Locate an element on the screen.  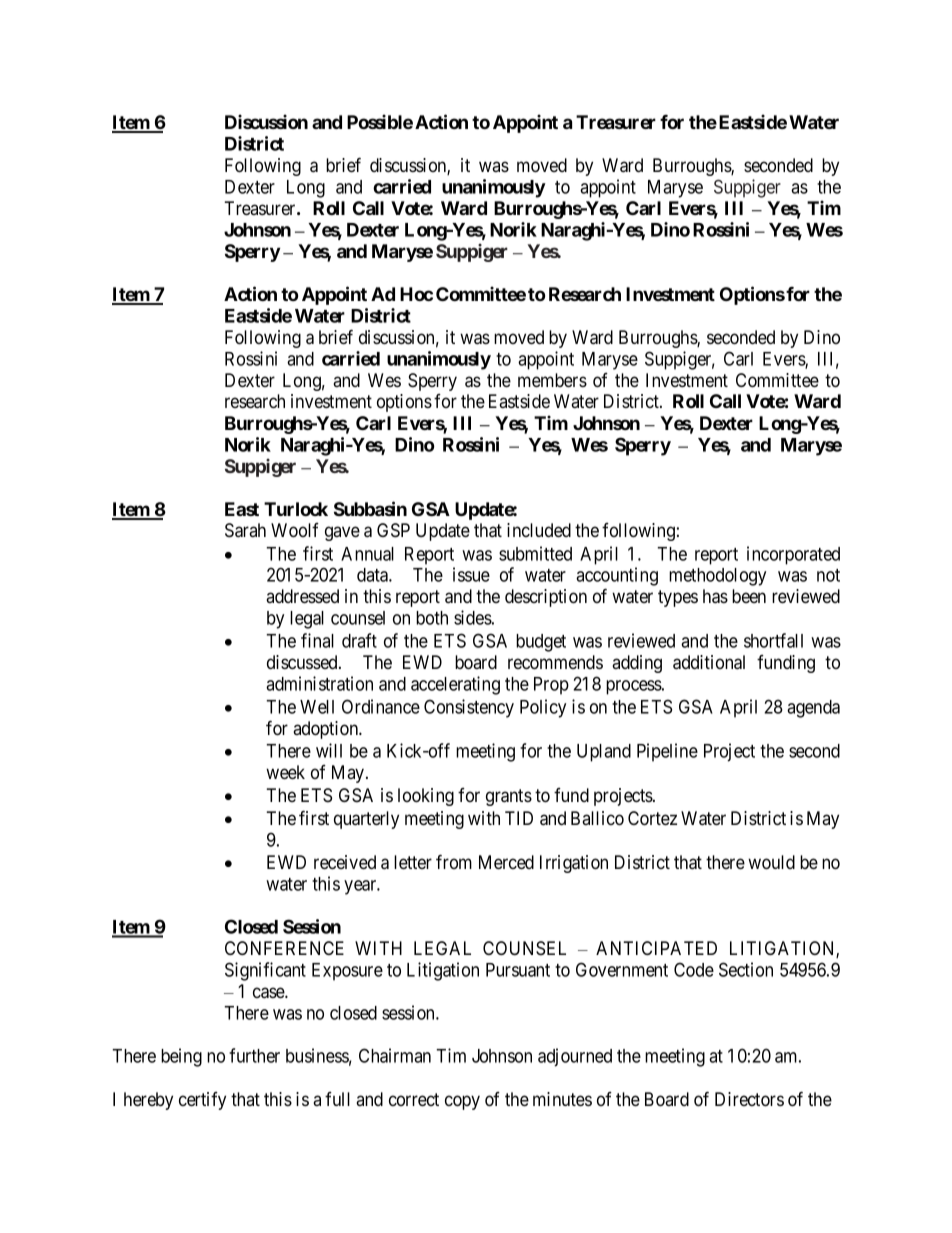
Consistency is located at coordinates (469, 708).
